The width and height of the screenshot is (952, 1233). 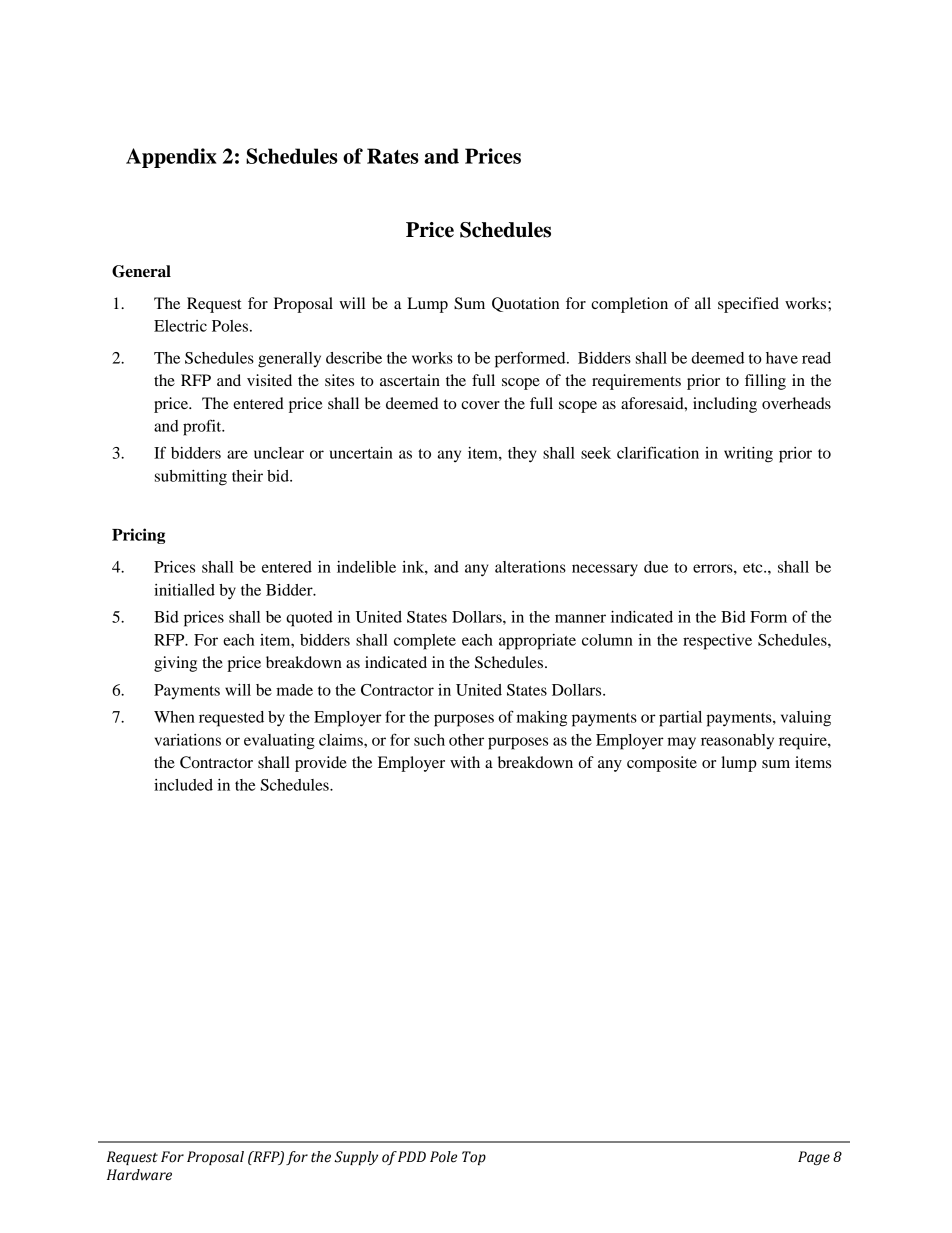 I want to click on Rates, so click(x=393, y=156).
